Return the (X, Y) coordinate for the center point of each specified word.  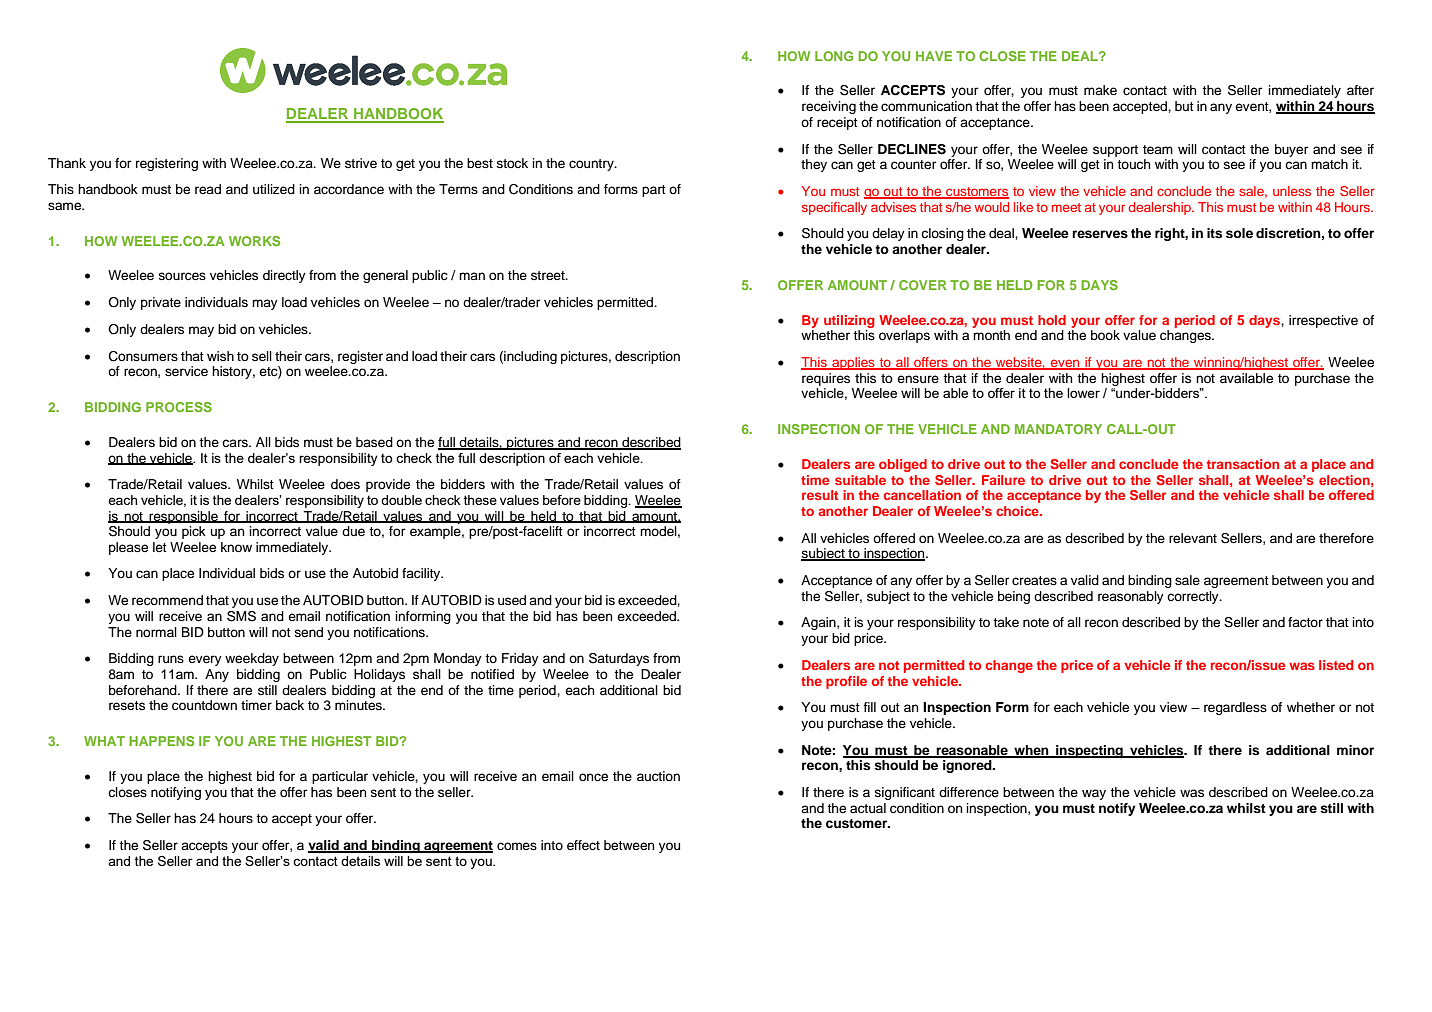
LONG (834, 56)
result (820, 495)
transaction (1243, 464)
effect (583, 845)
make (1100, 90)
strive (361, 163)
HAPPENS (161, 741)
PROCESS (179, 407)
